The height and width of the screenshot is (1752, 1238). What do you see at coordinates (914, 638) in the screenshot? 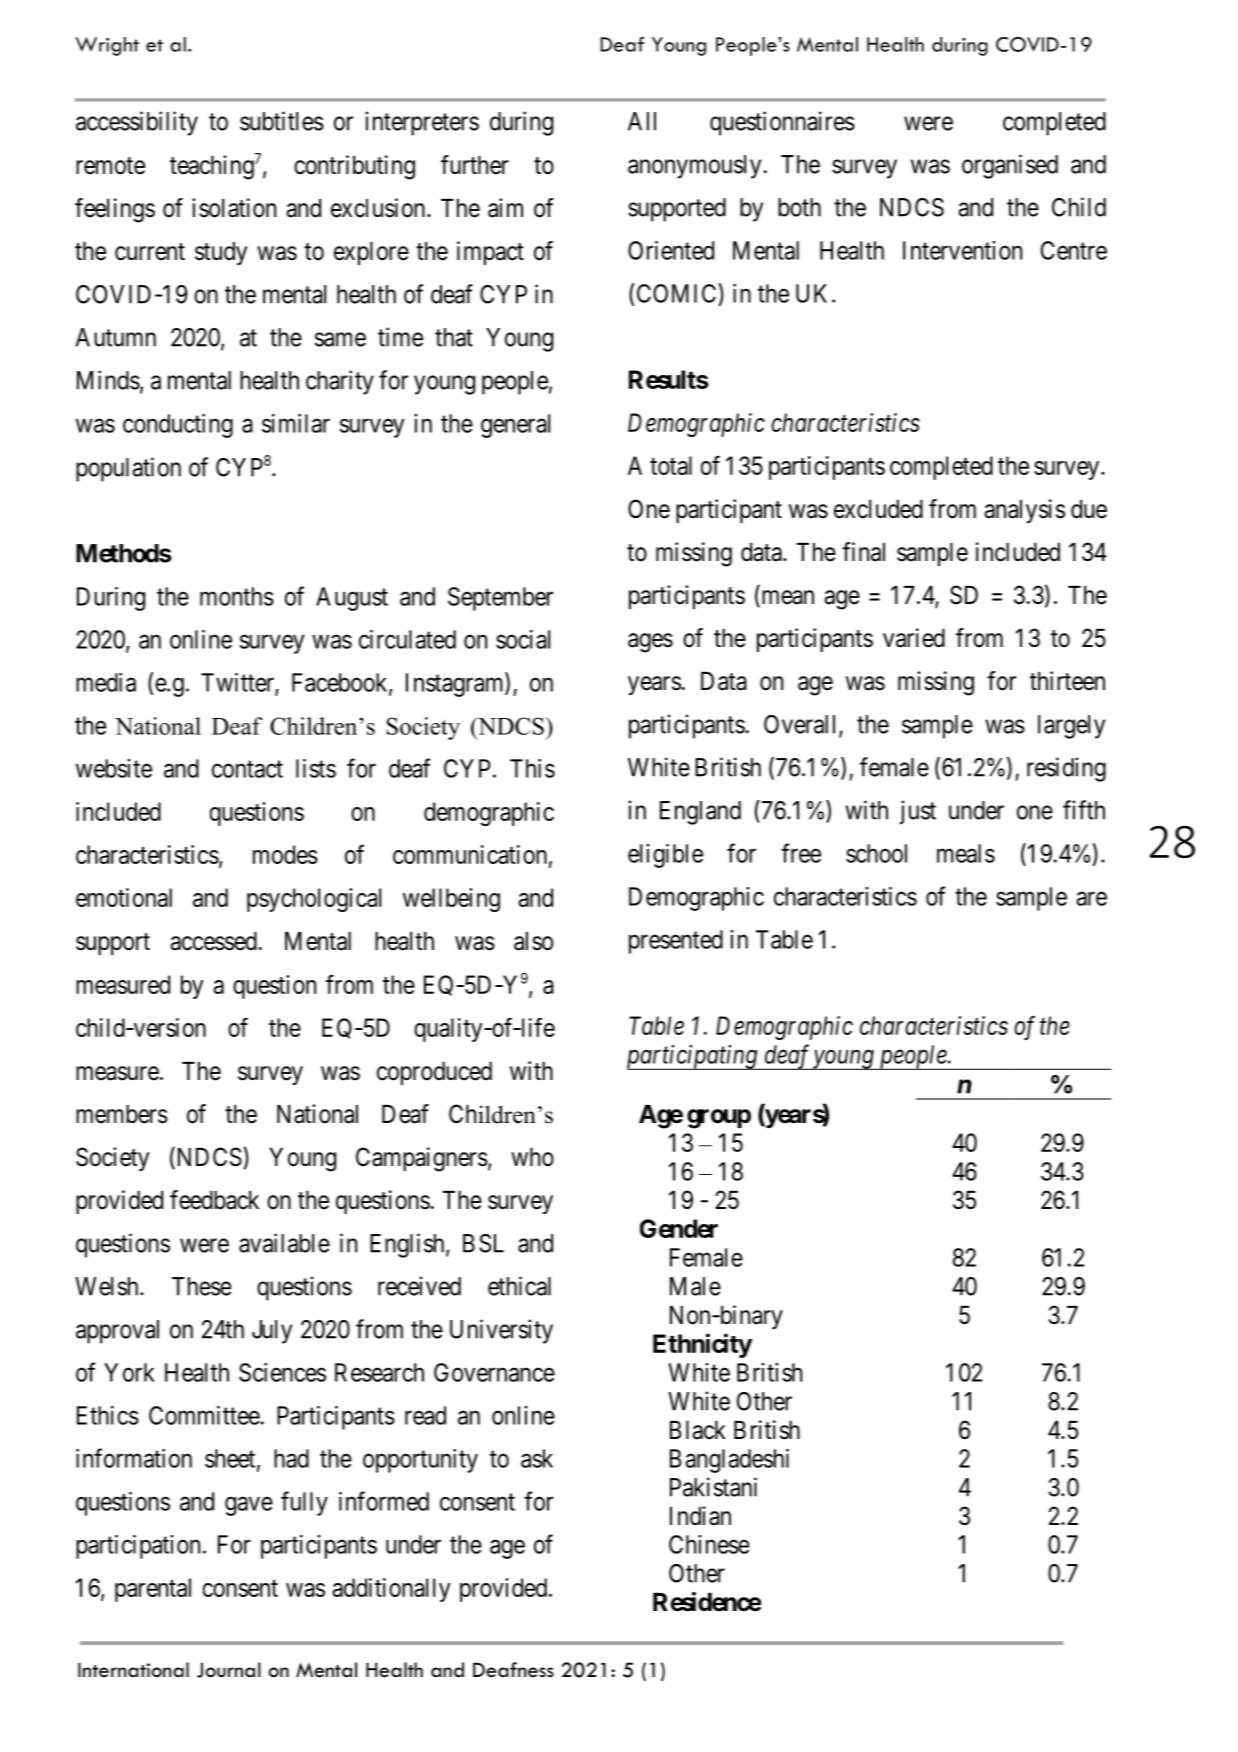
I see `varied` at bounding box center [914, 638].
